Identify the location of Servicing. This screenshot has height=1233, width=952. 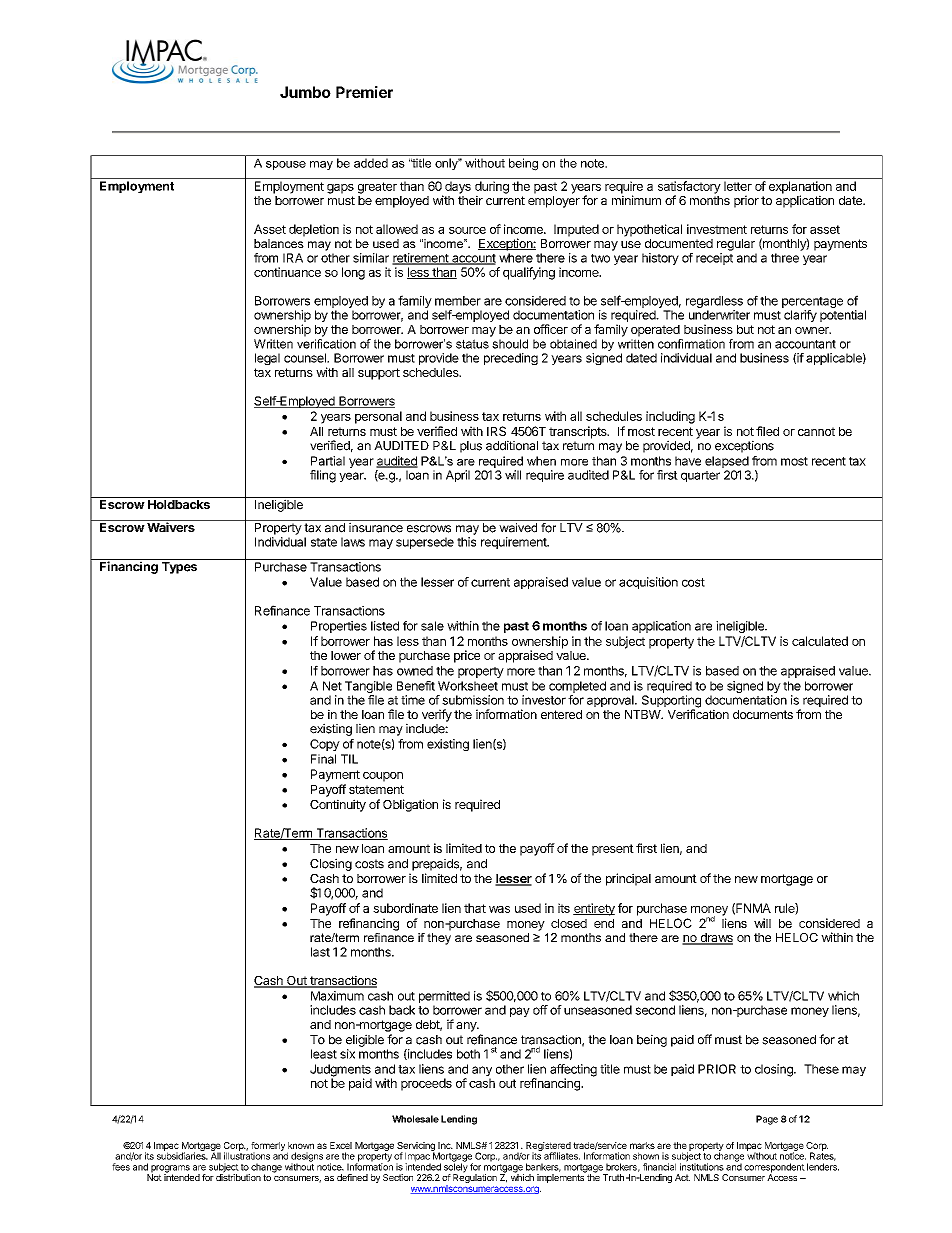
(416, 1147).
